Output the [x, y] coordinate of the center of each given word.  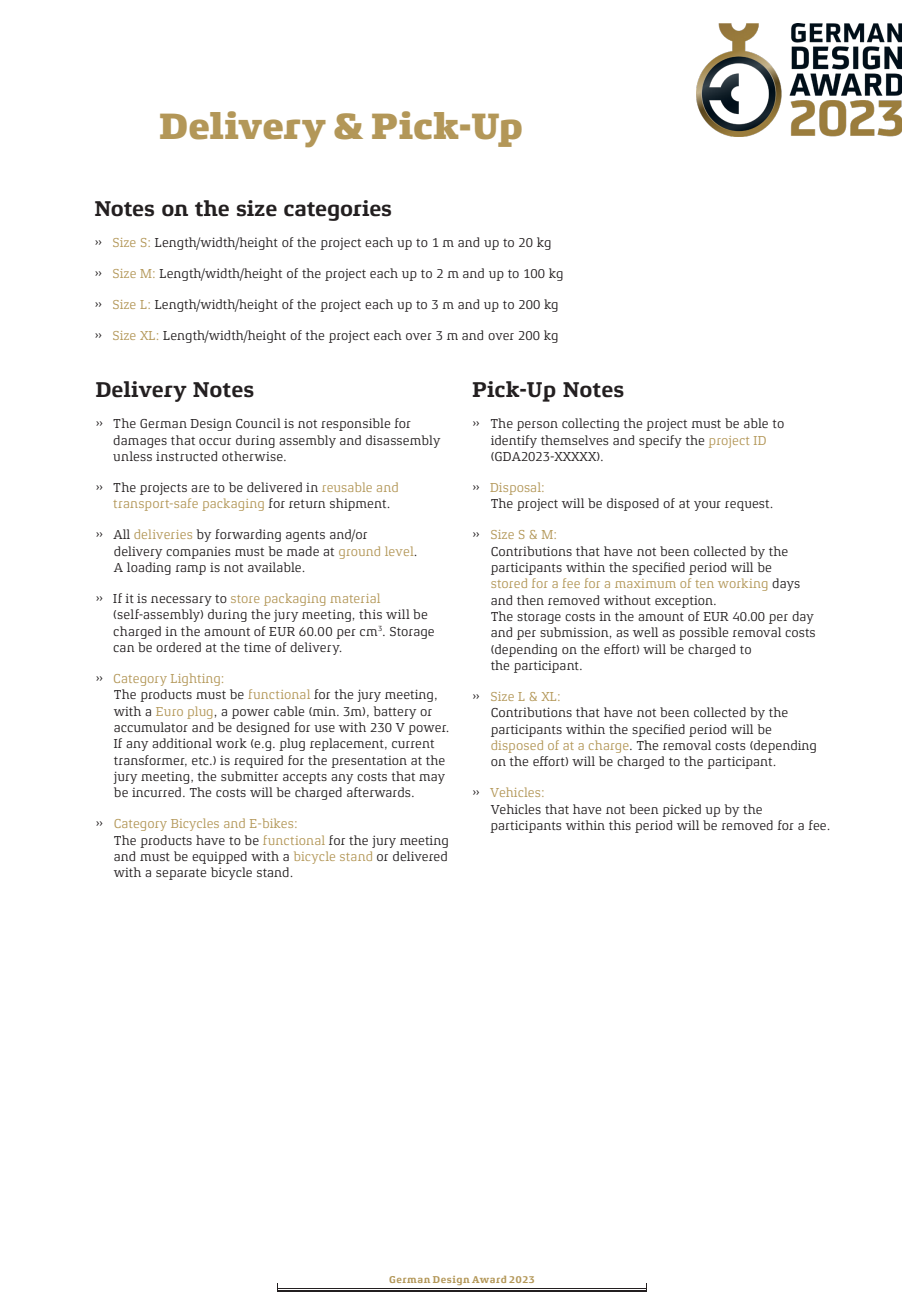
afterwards [380, 792]
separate [181, 874]
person [537, 426]
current [413, 744]
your [707, 506]
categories [337, 210]
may [432, 779]
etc [201, 760]
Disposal [516, 488]
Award [489, 1279]
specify [660, 441]
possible [703, 633]
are [200, 488]
